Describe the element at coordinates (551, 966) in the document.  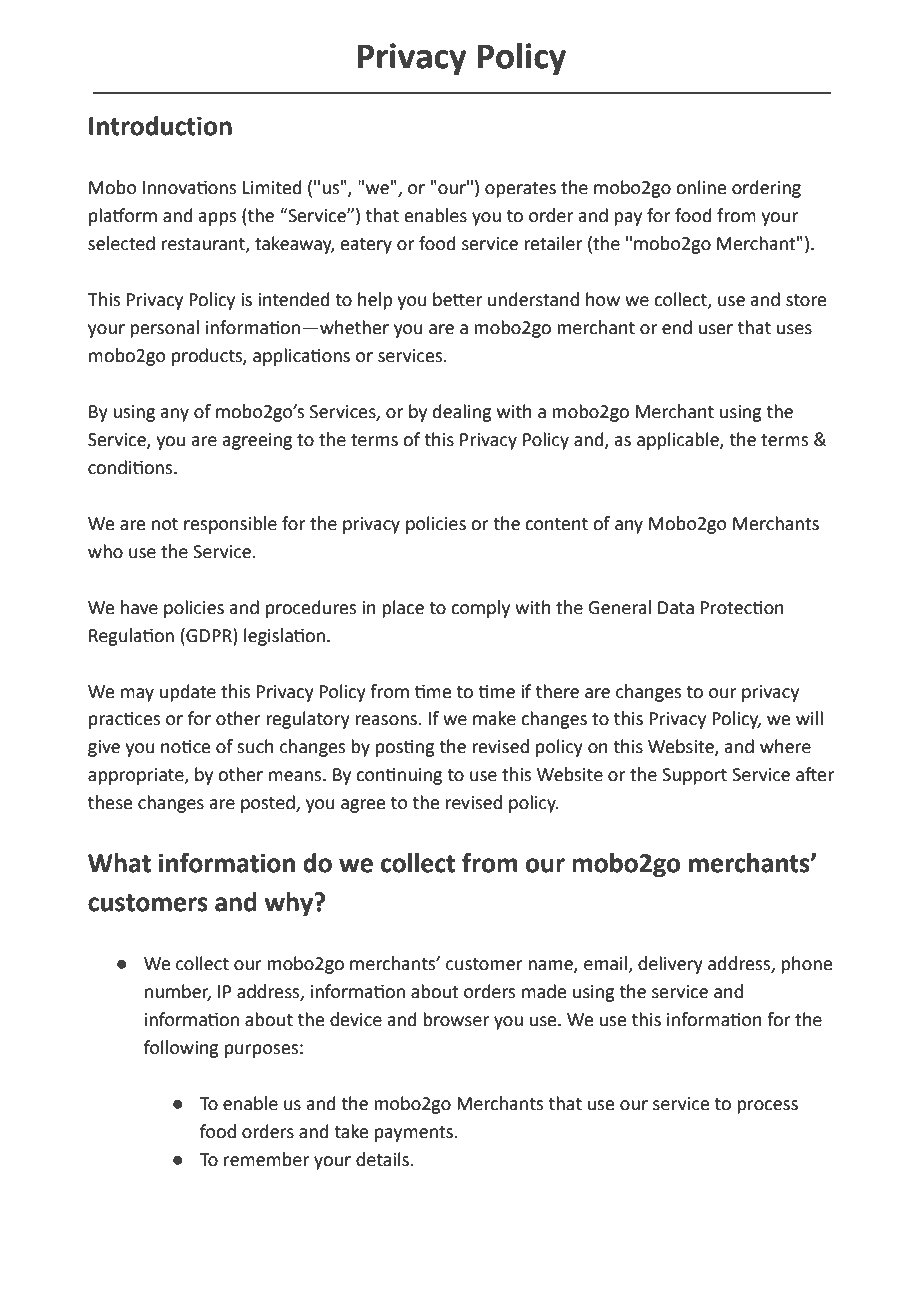
I see `name` at that location.
